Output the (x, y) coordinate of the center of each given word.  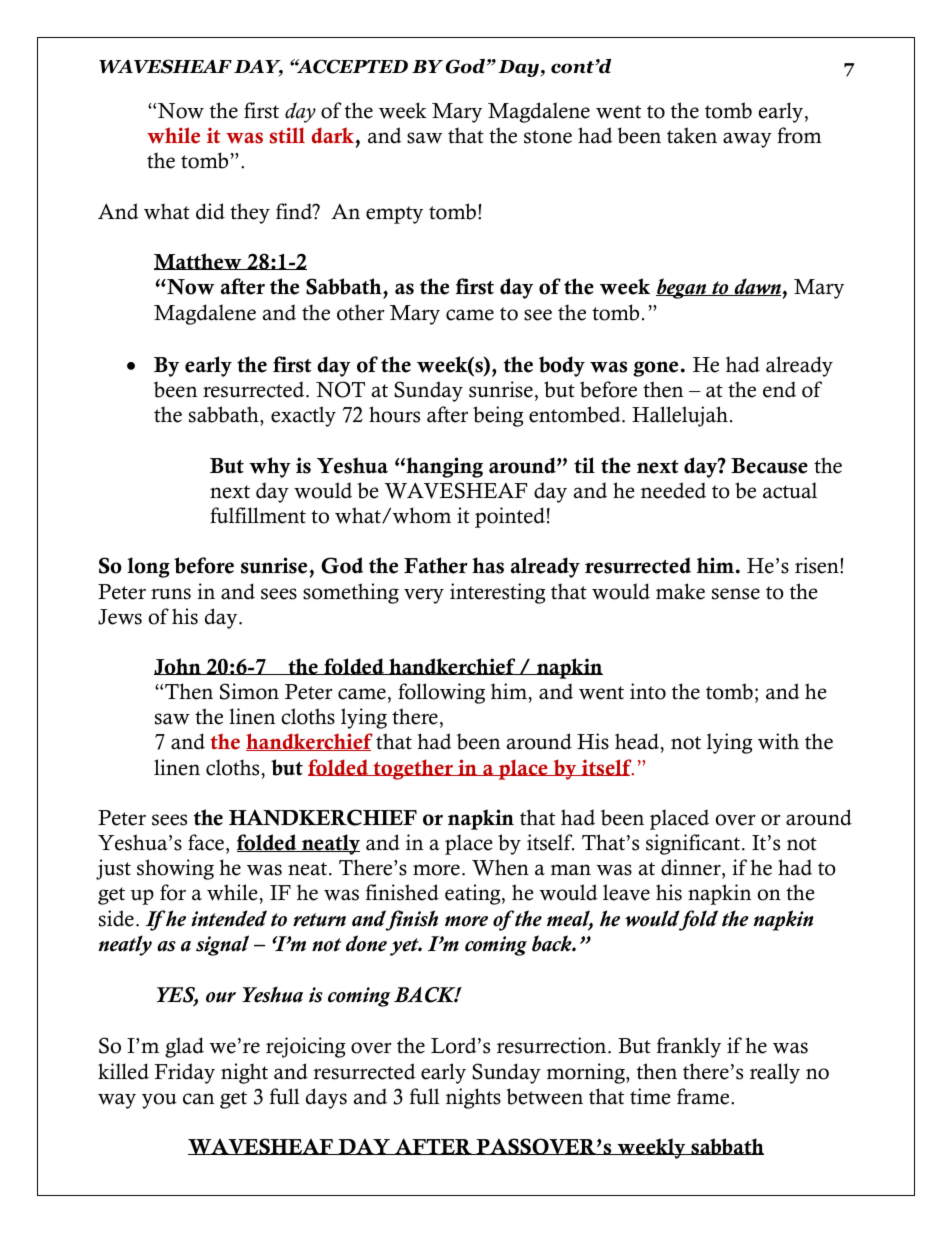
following (441, 693)
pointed (510, 517)
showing (175, 869)
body (562, 366)
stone (548, 137)
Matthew (199, 261)
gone (655, 369)
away (747, 140)
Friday (184, 1073)
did (210, 211)
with (778, 741)
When (500, 867)
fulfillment (258, 515)
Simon (249, 691)
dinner (692, 867)
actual (790, 490)
